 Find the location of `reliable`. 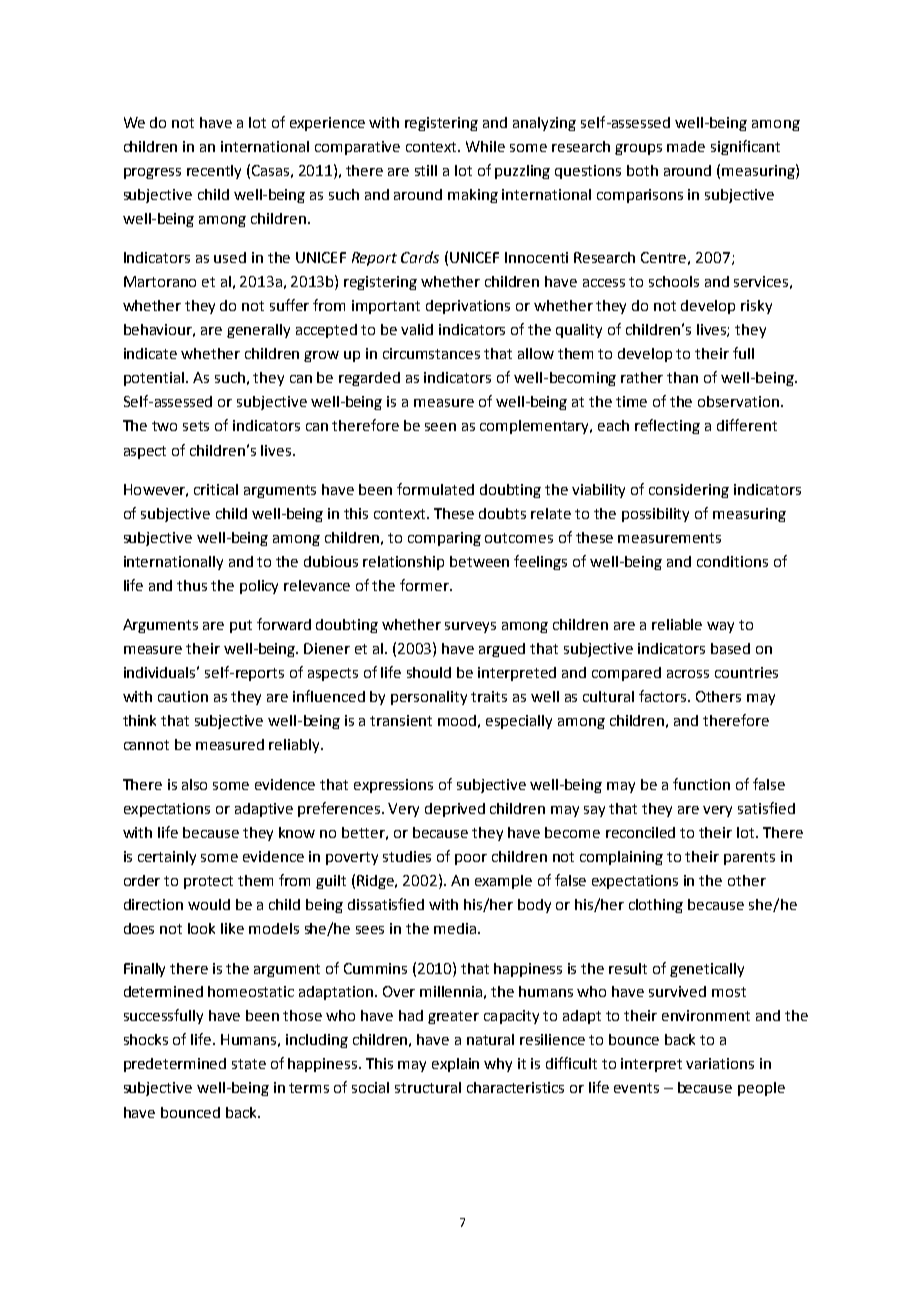

reliable is located at coordinates (677, 624).
